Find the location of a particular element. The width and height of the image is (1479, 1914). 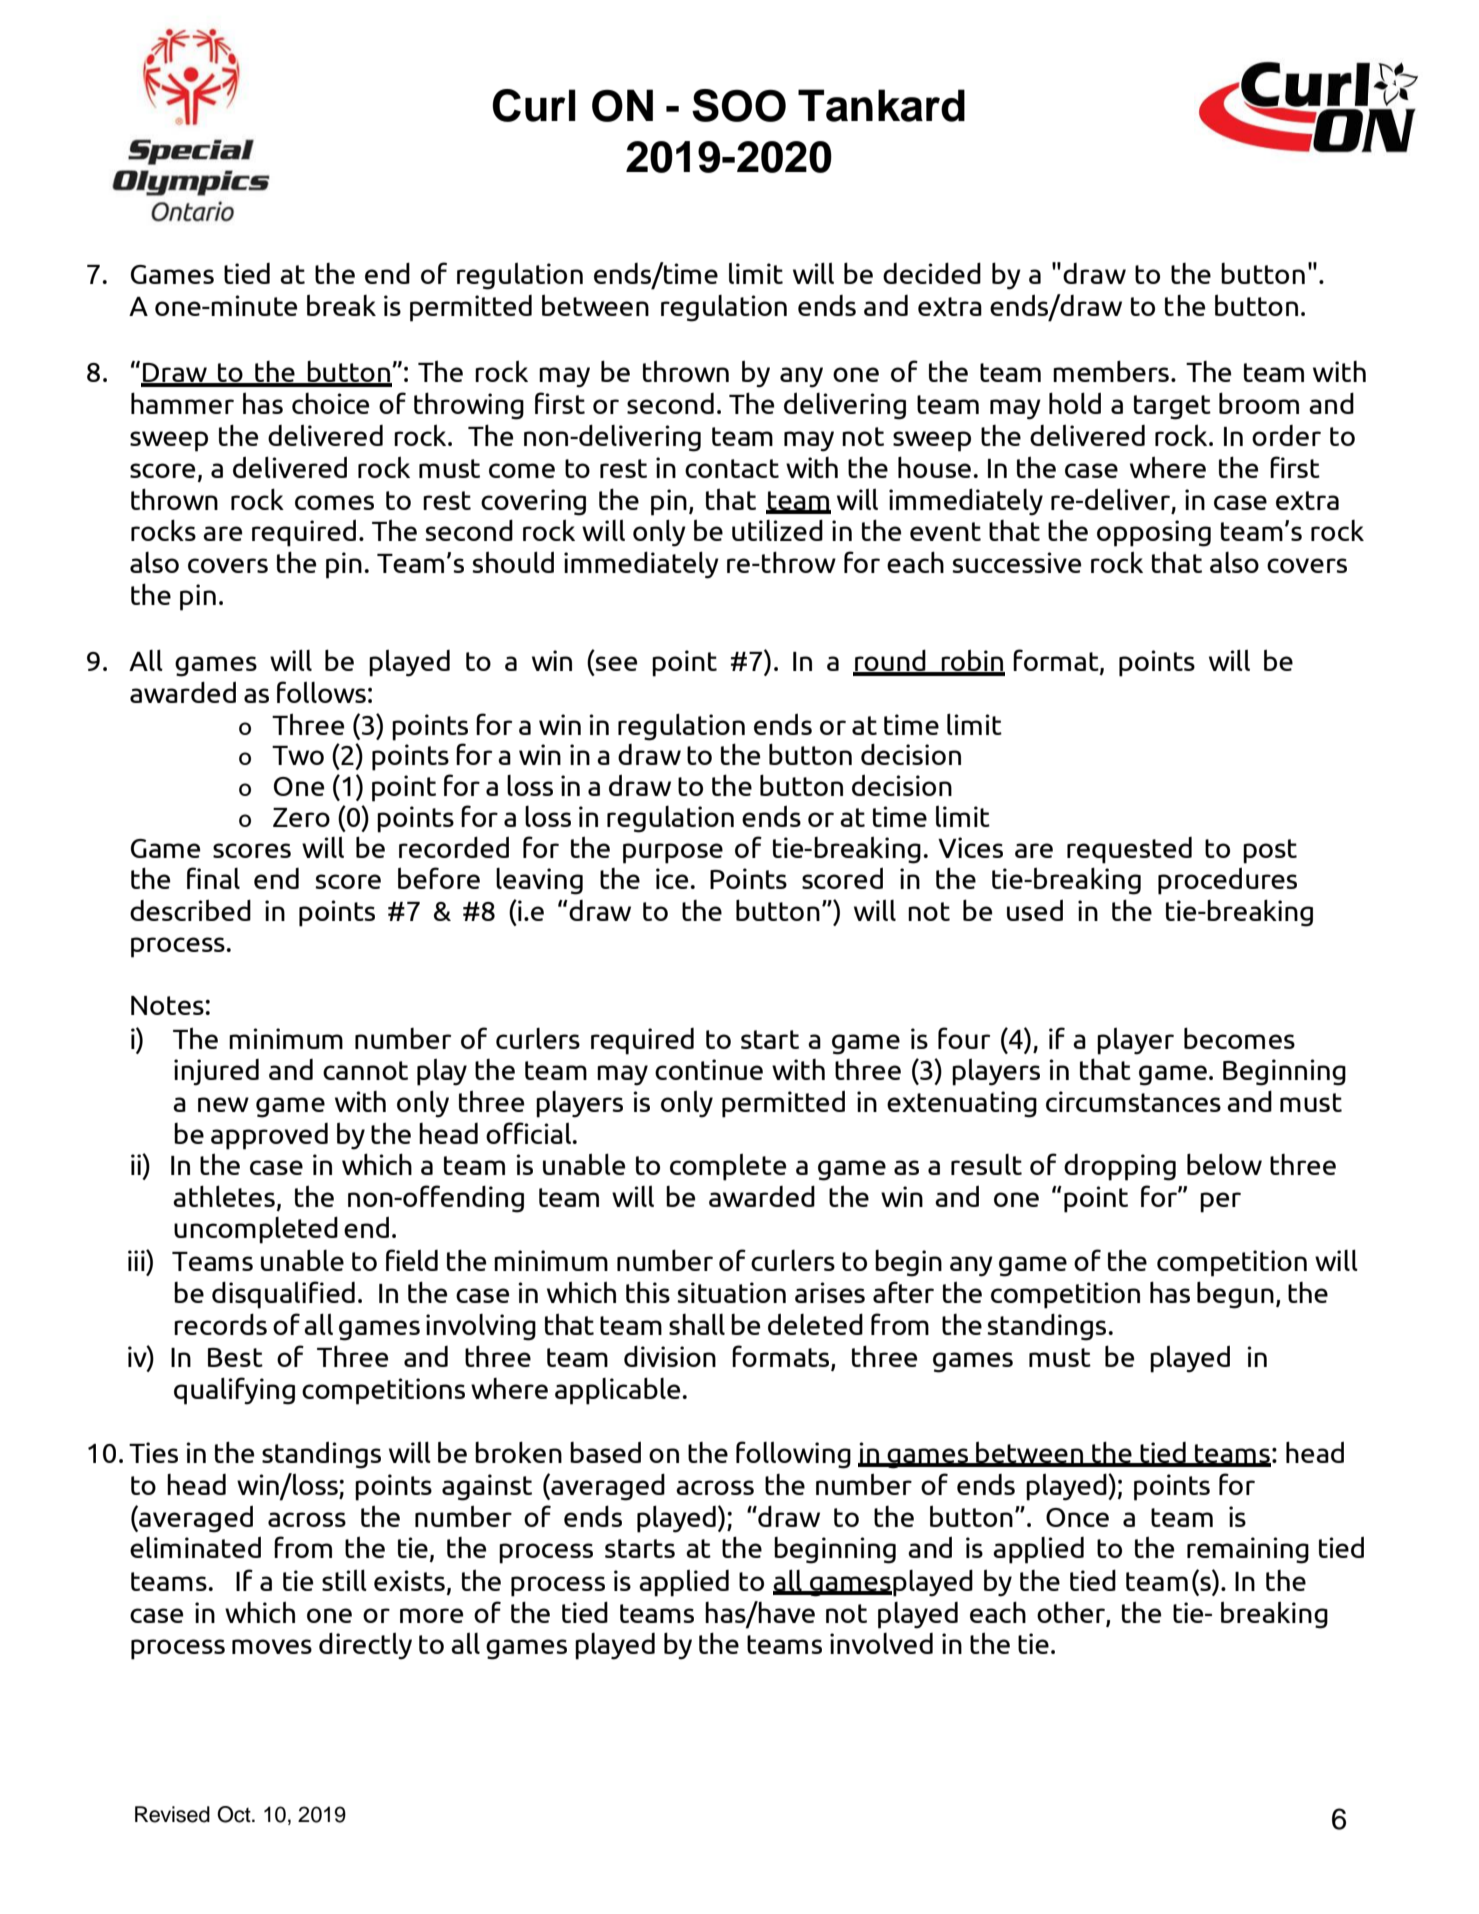

choice is located at coordinates (330, 403).
